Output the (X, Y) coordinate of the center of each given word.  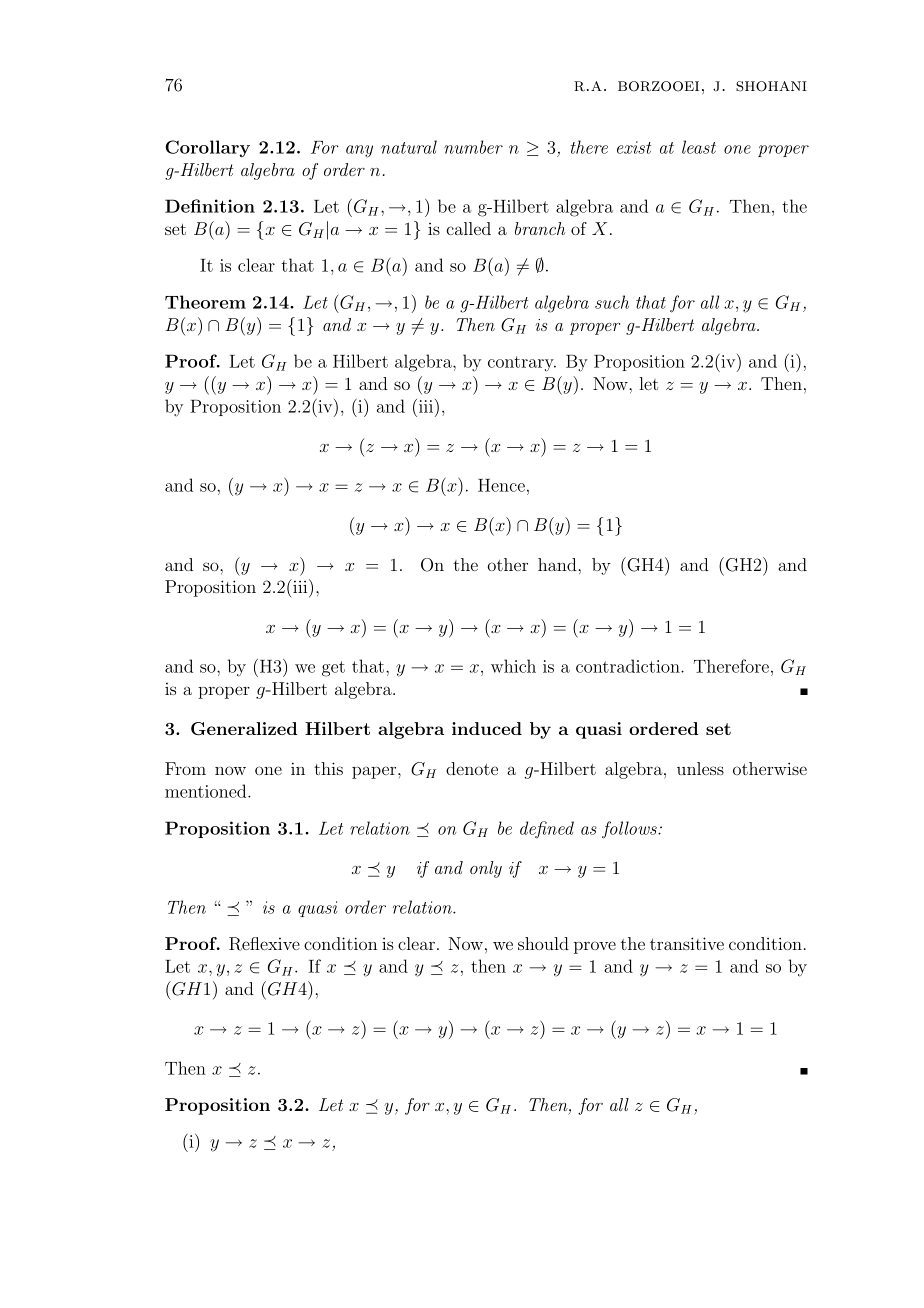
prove (595, 947)
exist (634, 147)
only (486, 869)
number (473, 147)
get (333, 669)
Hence (501, 485)
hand (558, 564)
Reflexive (264, 944)
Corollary (207, 148)
